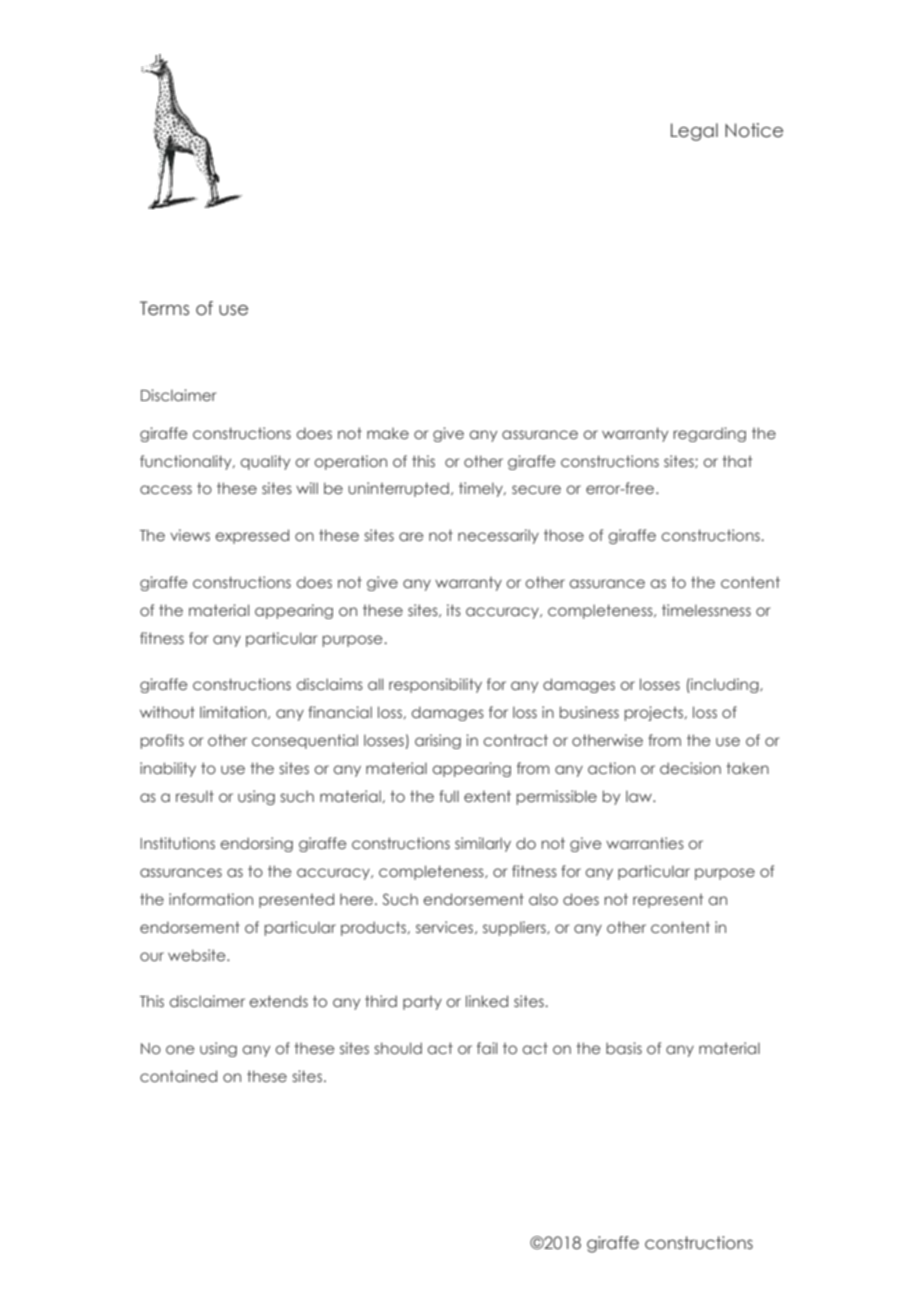  Describe the element at coordinates (709, 434) in the screenshot. I see `regarding` at that location.
